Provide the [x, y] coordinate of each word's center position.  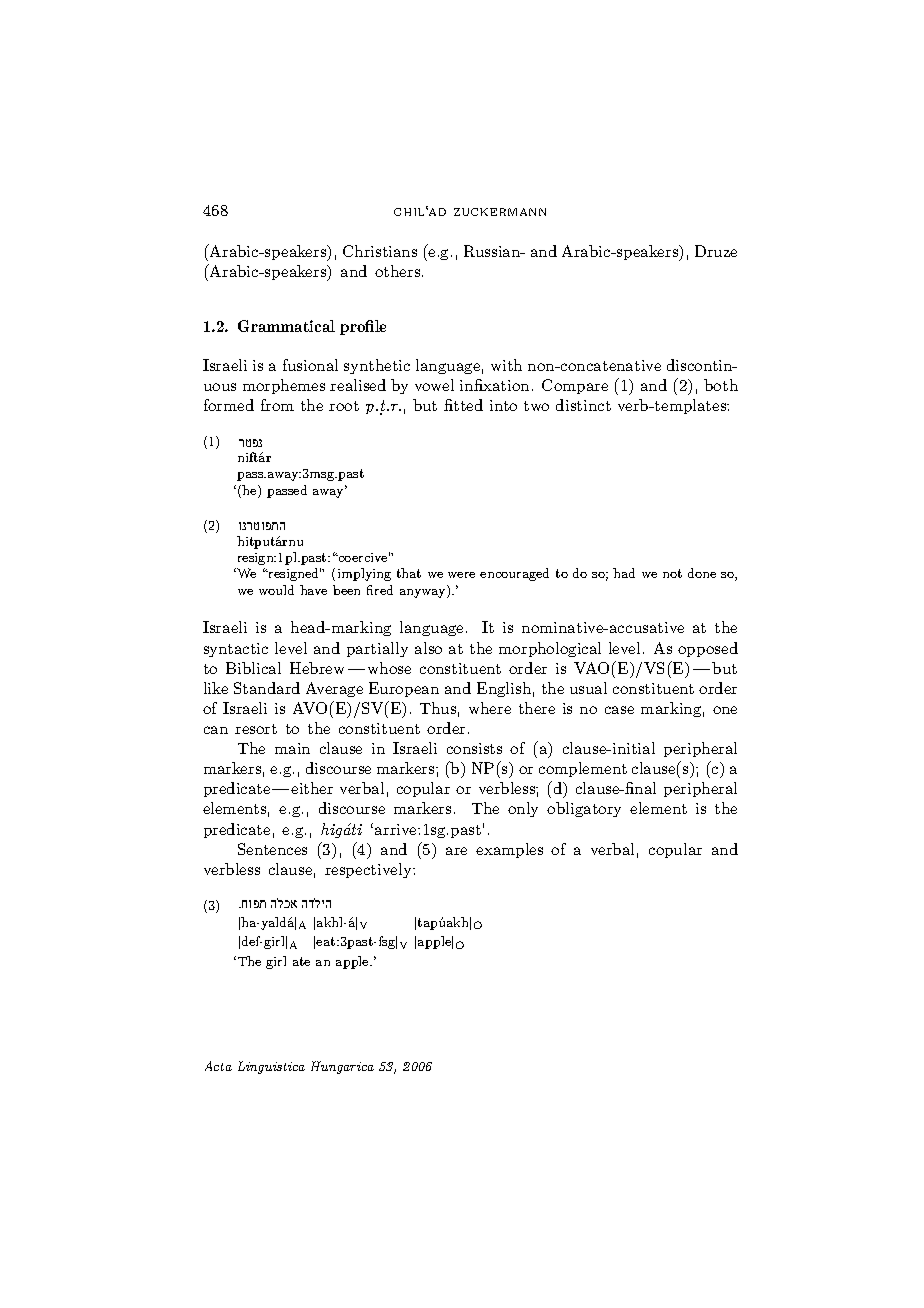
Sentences [272, 849]
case [619, 710]
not [672, 573]
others [399, 271]
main [292, 748]
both [721, 385]
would [276, 590]
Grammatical [286, 326]
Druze [716, 251]
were [461, 575]
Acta [218, 1066]
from [277, 405]
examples [509, 850]
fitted [463, 405]
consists [474, 748]
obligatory [584, 809]
